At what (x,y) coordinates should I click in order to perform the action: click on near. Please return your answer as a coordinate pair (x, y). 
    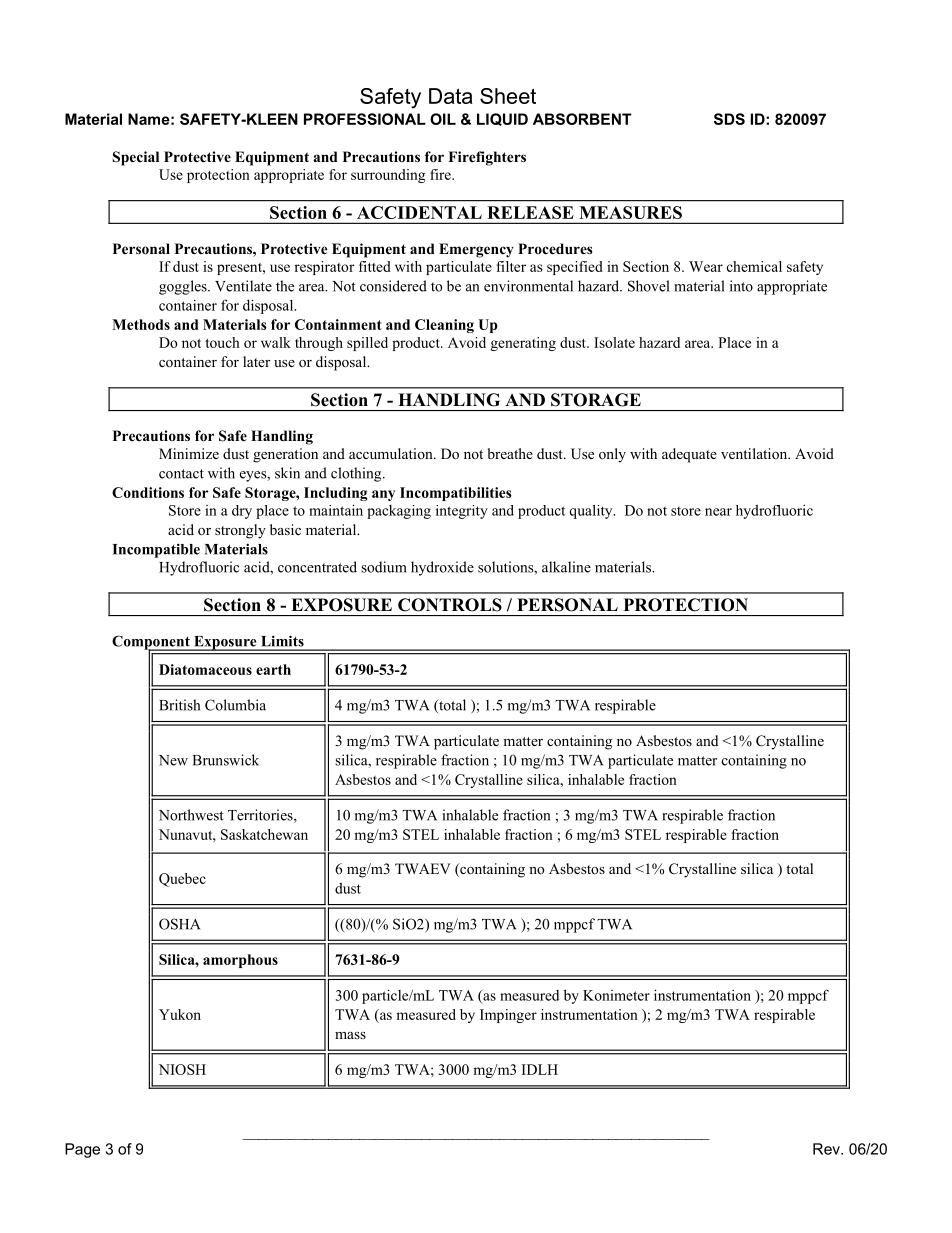
    Looking at the image, I should click on (718, 512).
